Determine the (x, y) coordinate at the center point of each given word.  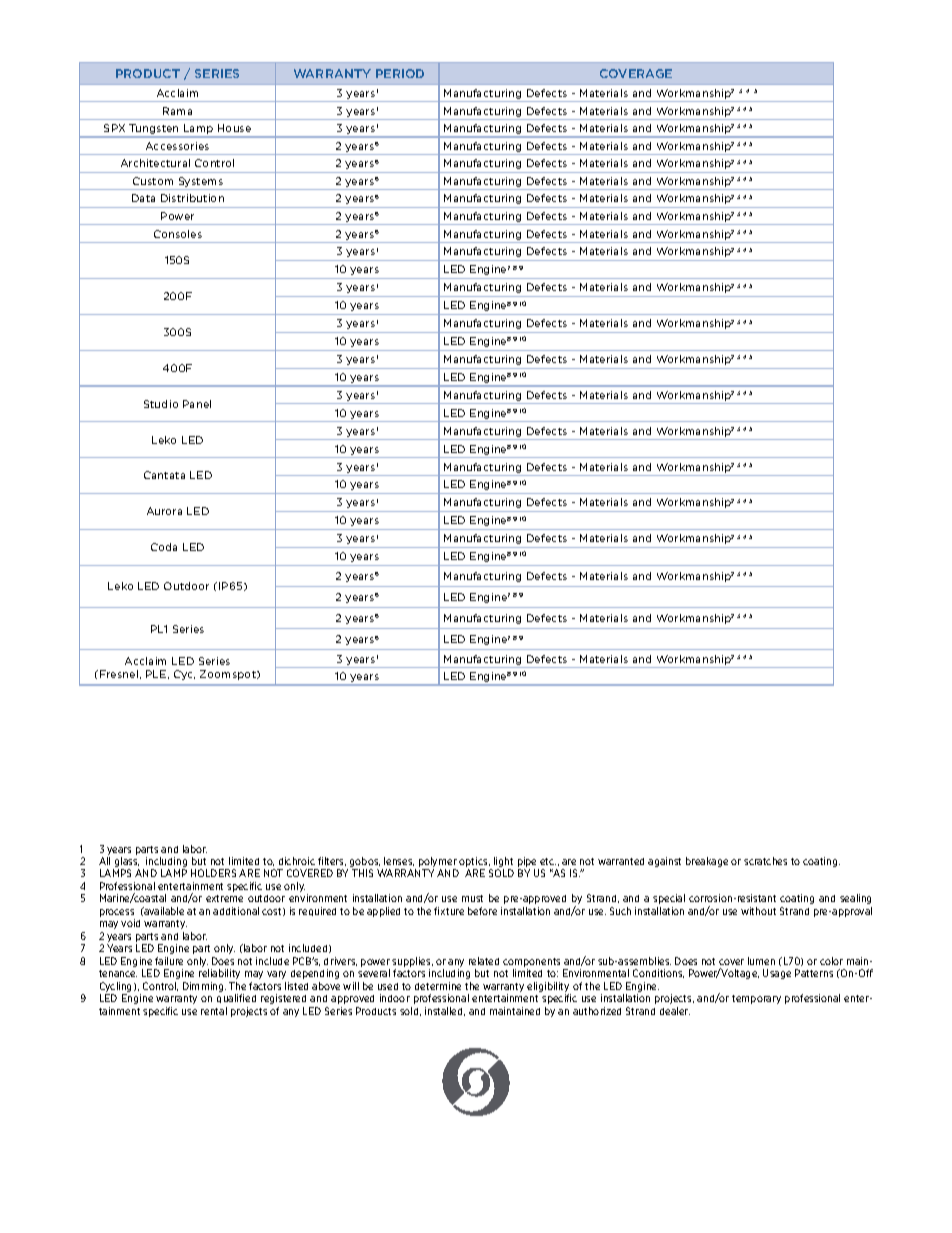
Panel (197, 404)
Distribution (192, 198)
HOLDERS (213, 873)
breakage (707, 862)
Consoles (178, 234)
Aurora (164, 511)
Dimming (204, 987)
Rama (177, 111)
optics (474, 863)
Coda (164, 547)
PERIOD (400, 73)
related (484, 961)
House (234, 128)
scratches (765, 861)
